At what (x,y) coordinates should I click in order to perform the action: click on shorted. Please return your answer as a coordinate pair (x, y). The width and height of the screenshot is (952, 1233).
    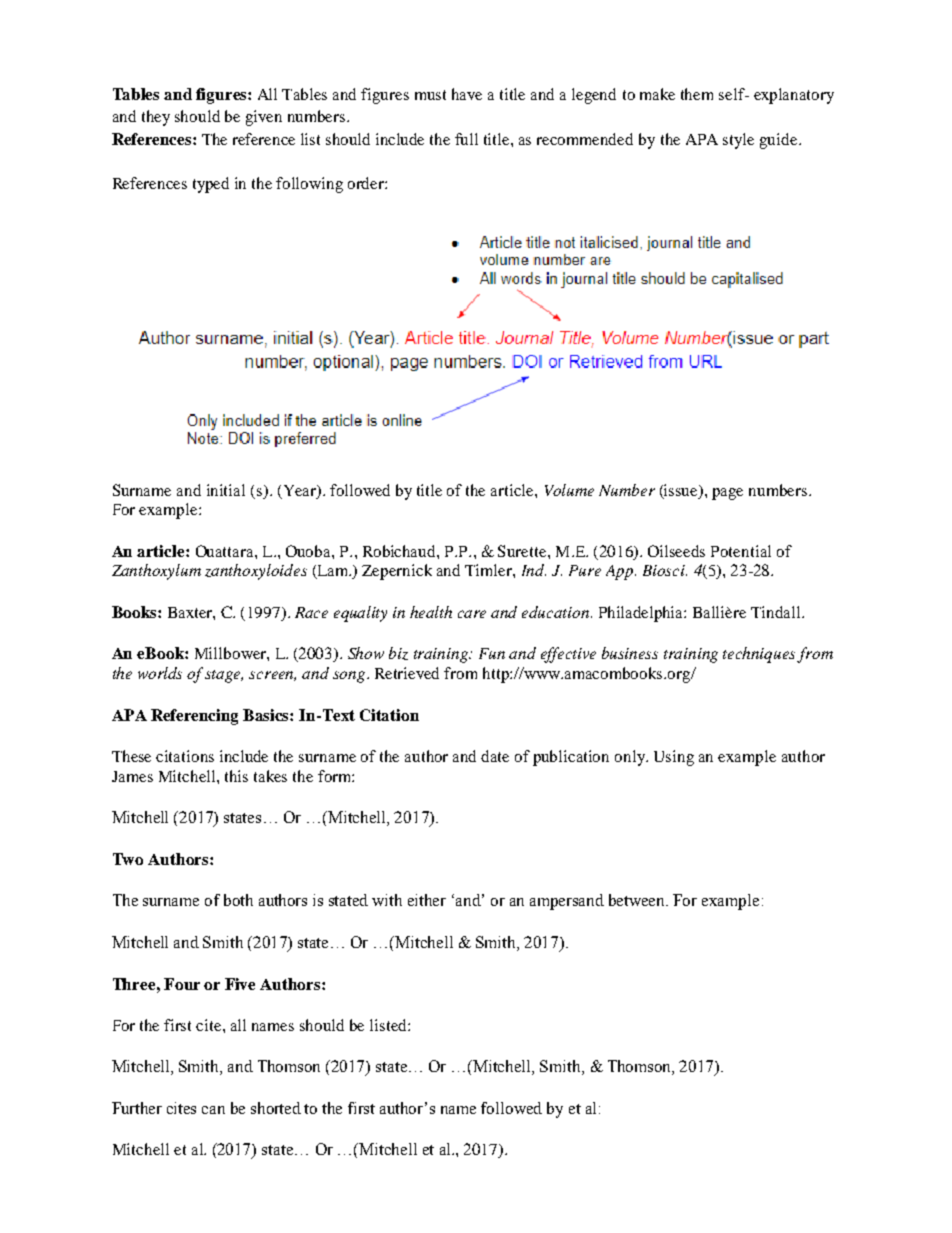
    Looking at the image, I should click on (276, 1108).
